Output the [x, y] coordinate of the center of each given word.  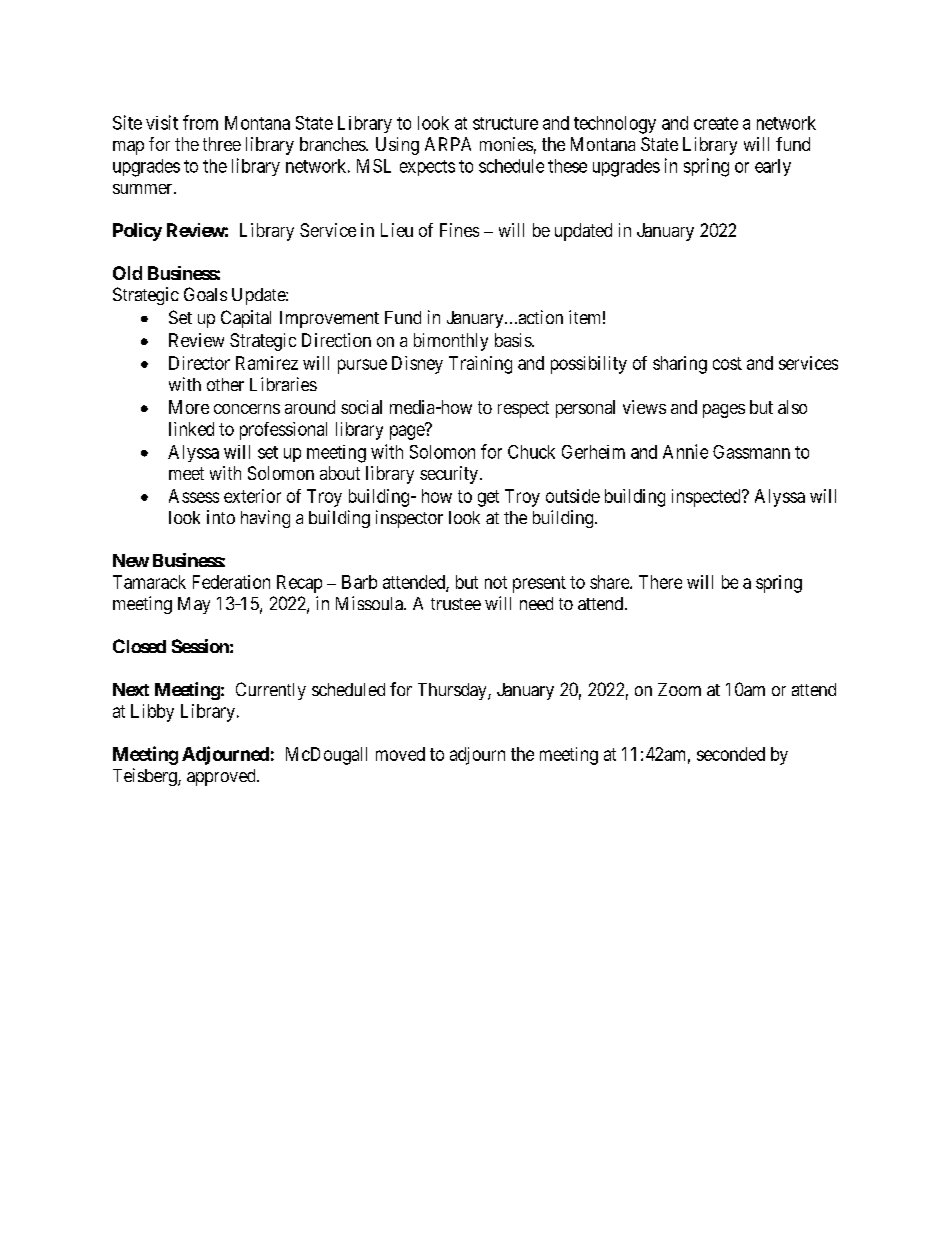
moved [400, 754]
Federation [231, 582]
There [660, 582]
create [716, 123]
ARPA [448, 144]
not [496, 582]
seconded [731, 754]
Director [199, 363]
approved [222, 777]
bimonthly [451, 342]
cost [727, 363]
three [222, 144]
